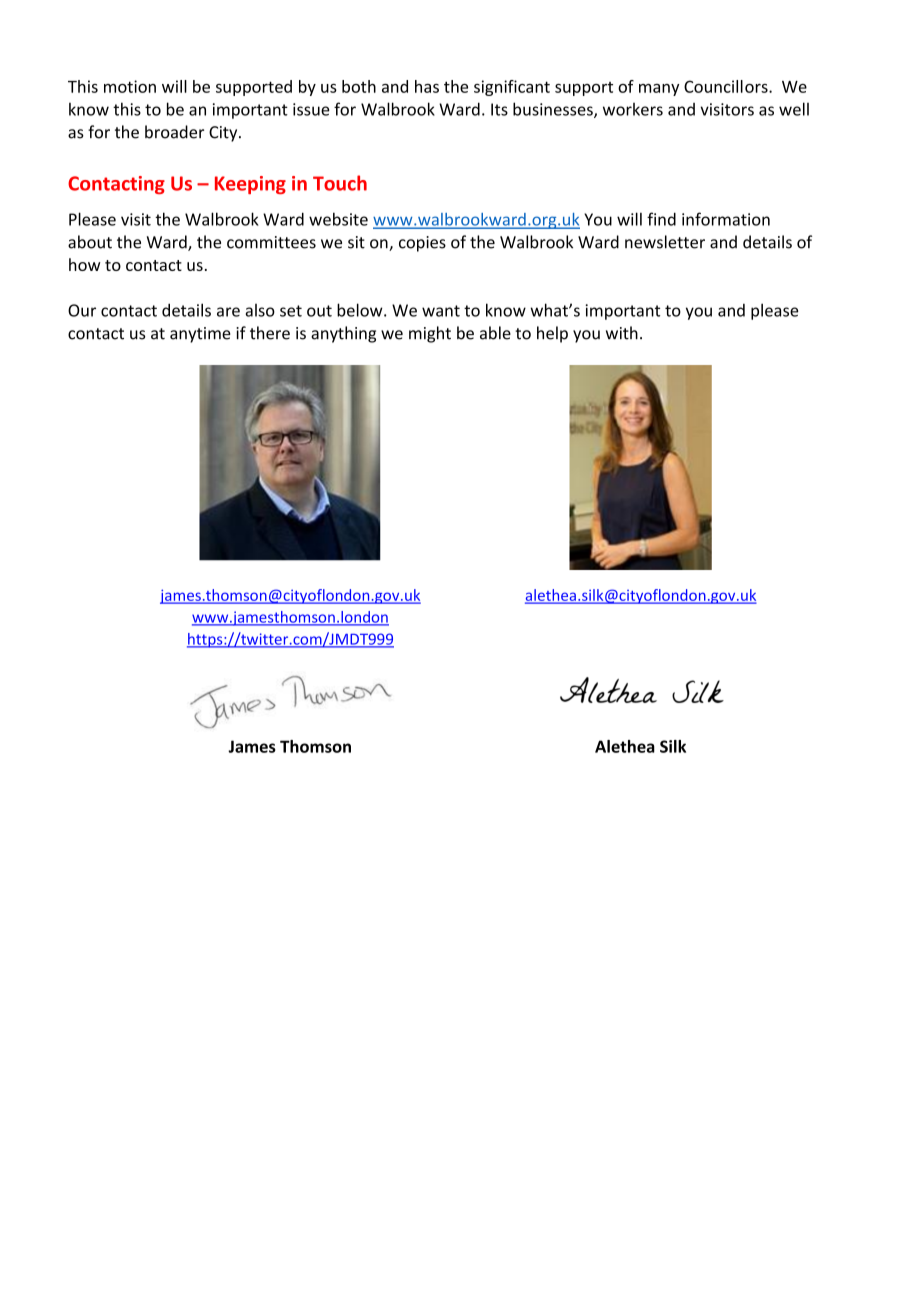 This image has width=924, height=1308. I want to click on motion, so click(130, 86).
